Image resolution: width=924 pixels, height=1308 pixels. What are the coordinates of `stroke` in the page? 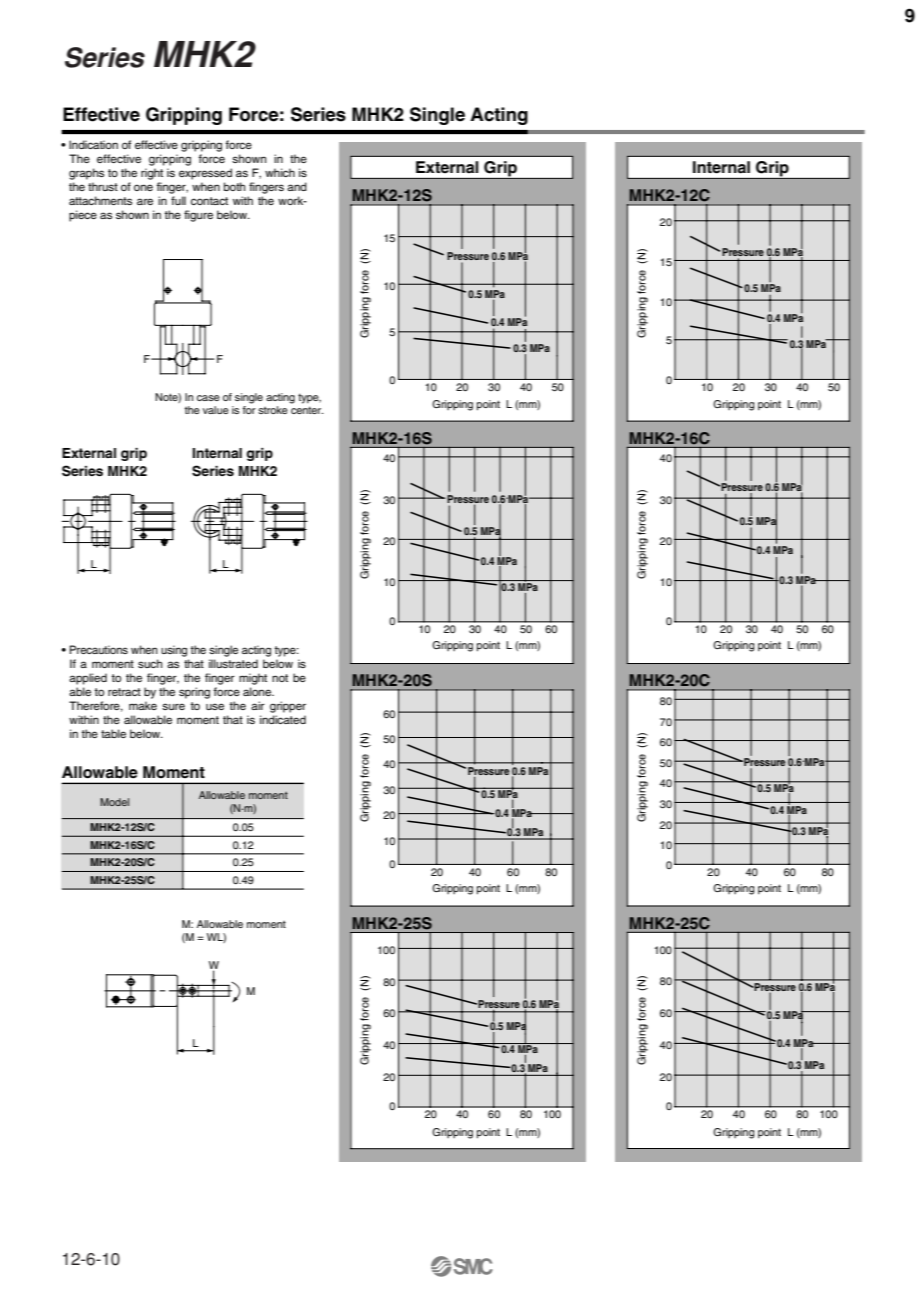 It's located at (273, 410).
